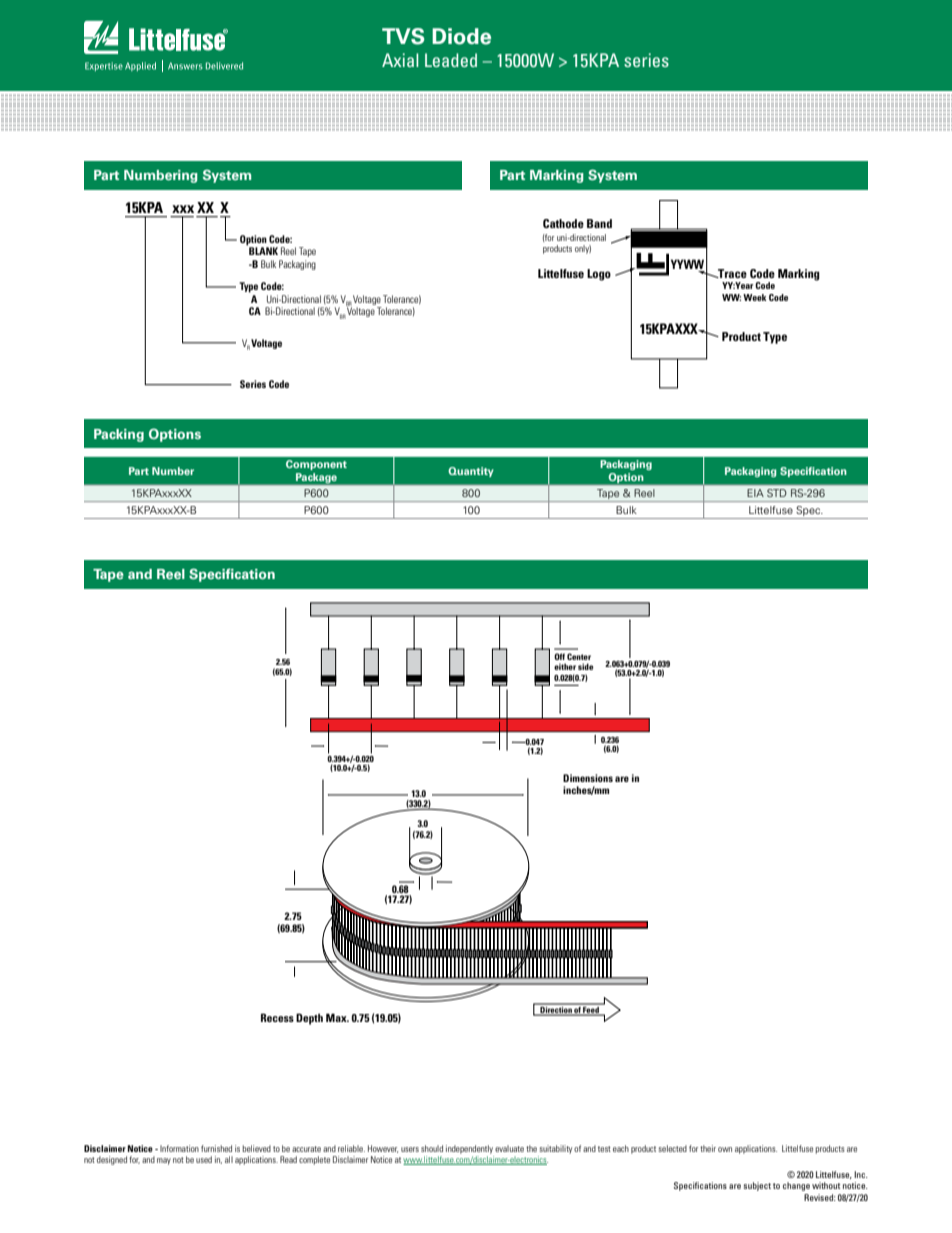 The height and width of the screenshot is (1233, 952). Describe the element at coordinates (470, 1151) in the screenshot. I see `independently` at that location.
